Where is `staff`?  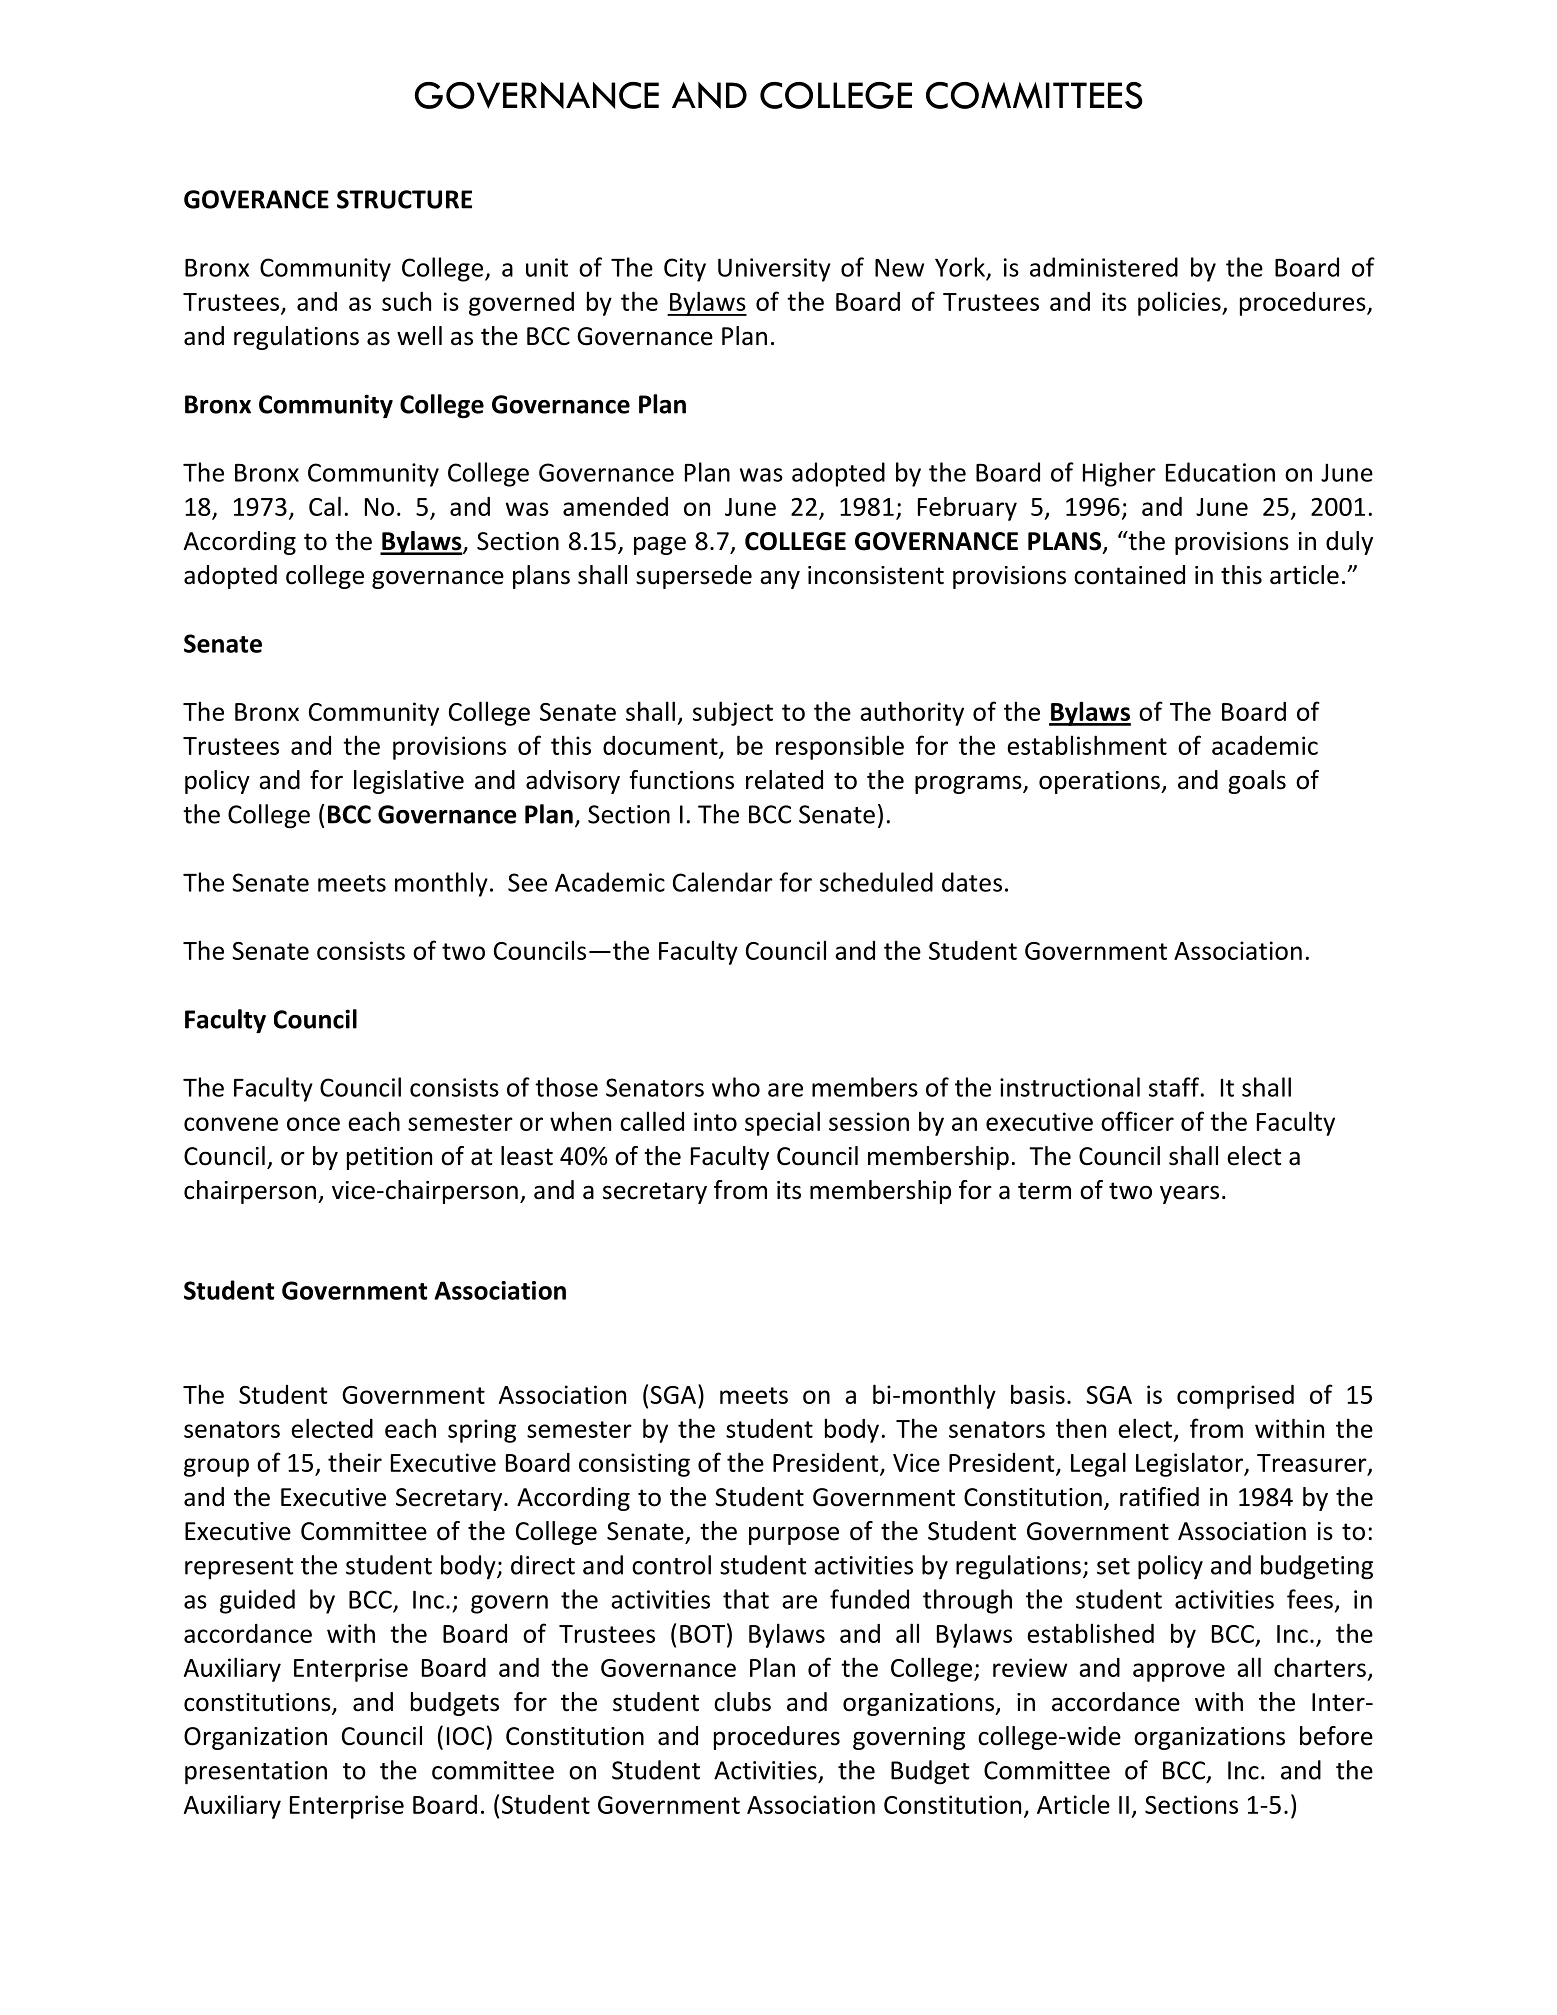 staff is located at coordinates (1174, 1087).
